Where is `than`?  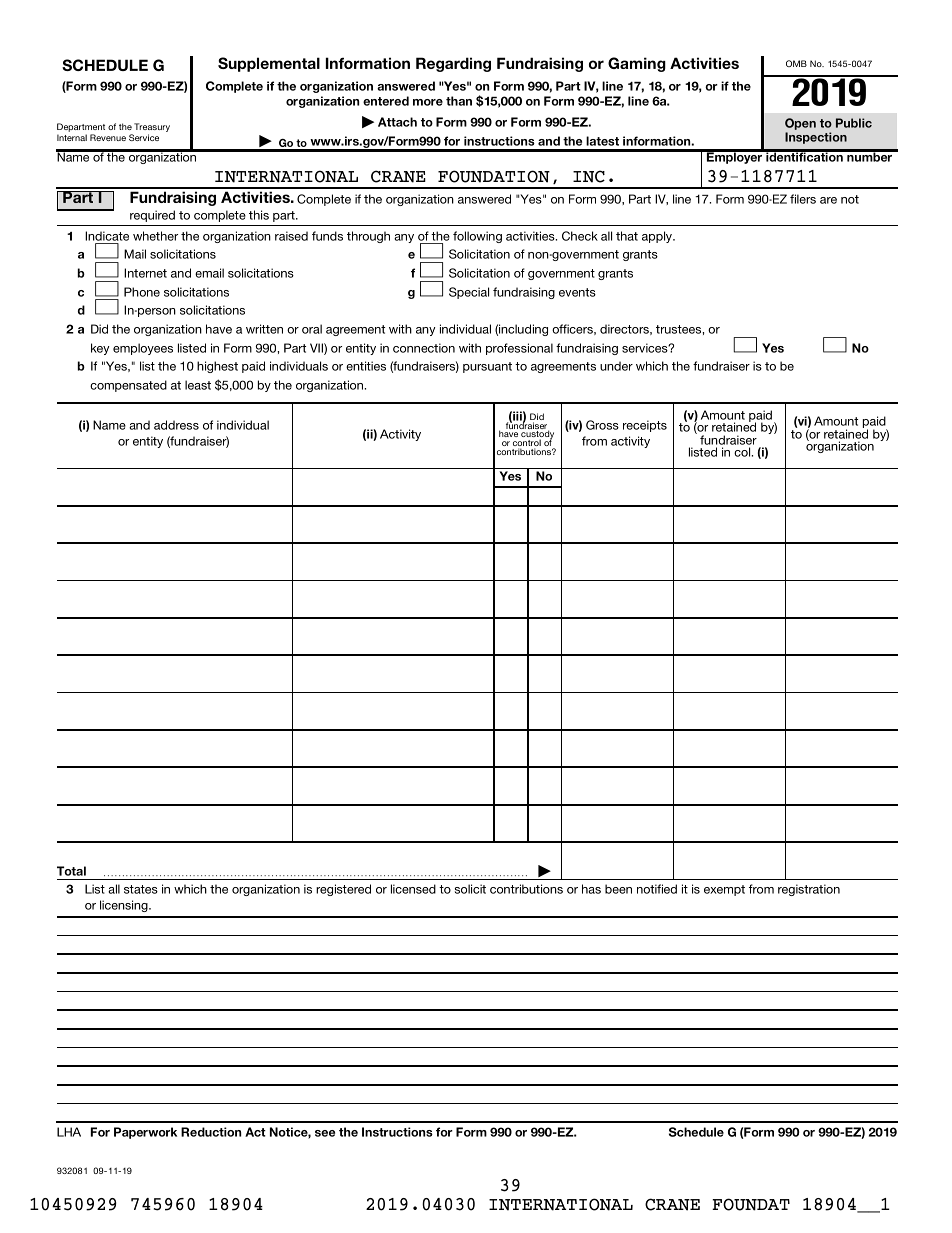
than is located at coordinates (459, 101).
